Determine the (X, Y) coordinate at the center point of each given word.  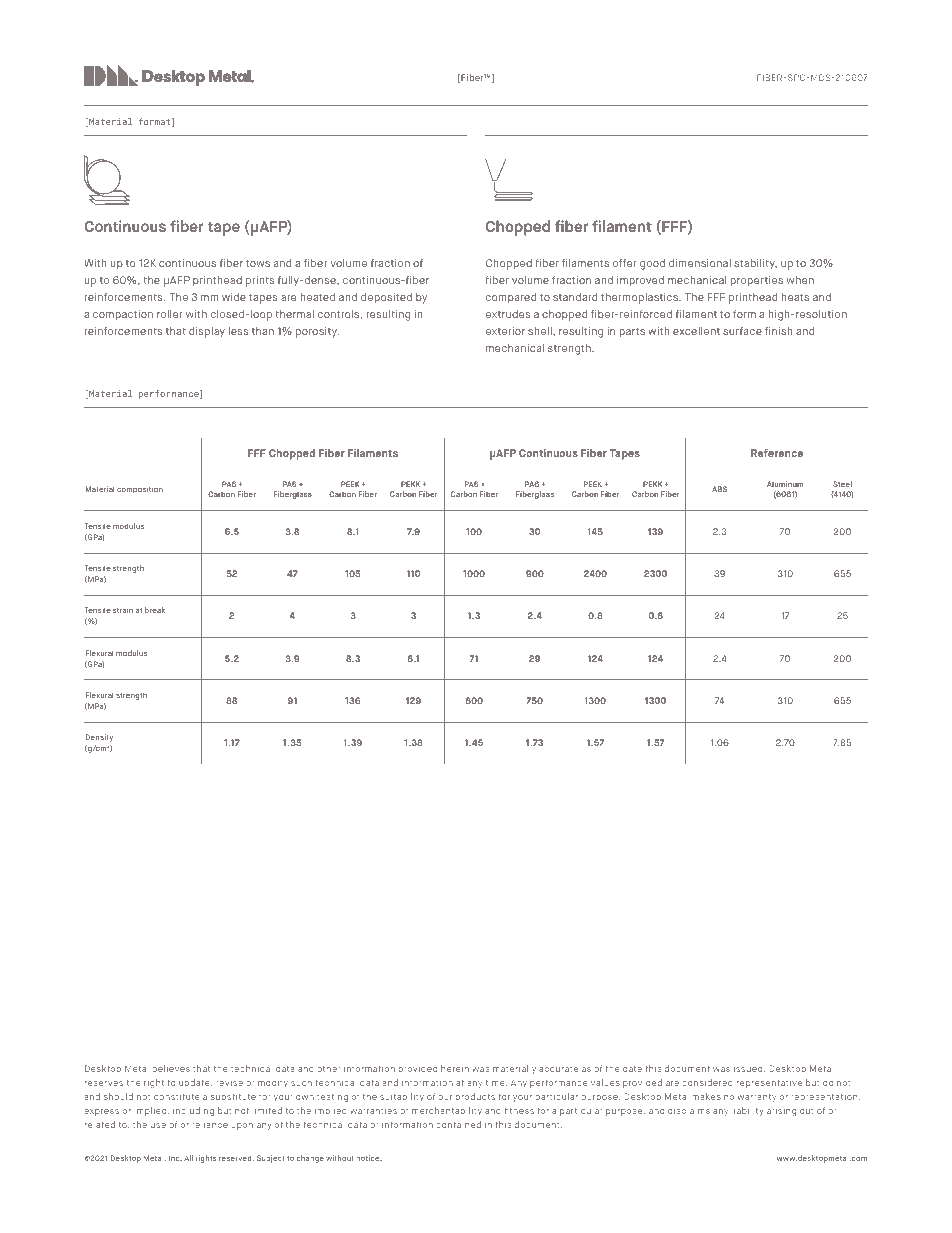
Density (99, 738)
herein (455, 1068)
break (155, 610)
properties (756, 281)
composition (140, 490)
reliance (210, 1124)
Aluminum (785, 484)
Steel (842, 484)
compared (511, 298)
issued (749, 1069)
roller (170, 314)
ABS (719, 489)
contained (458, 1124)
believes (171, 1068)
